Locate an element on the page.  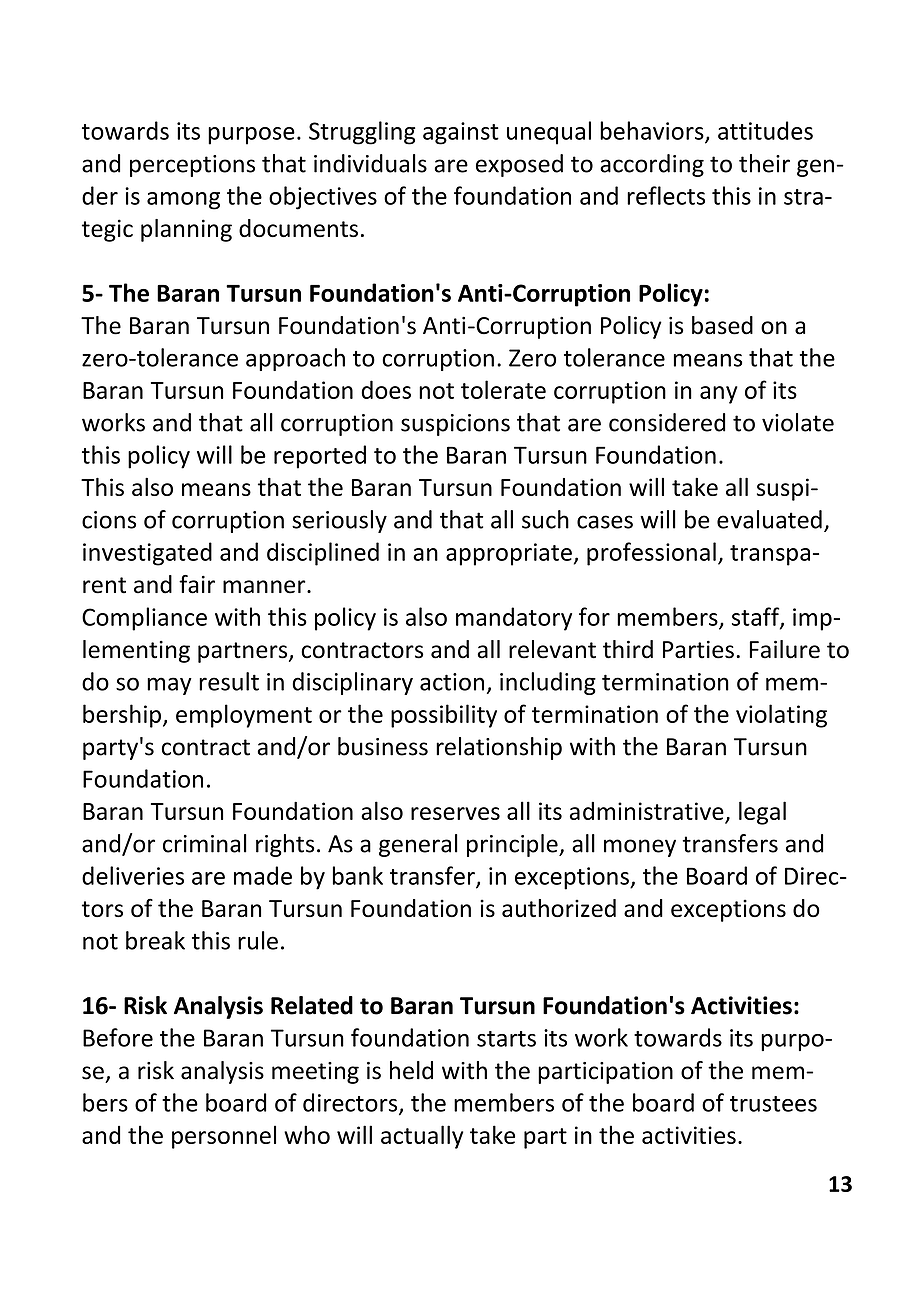
Failure is located at coordinates (785, 649).
